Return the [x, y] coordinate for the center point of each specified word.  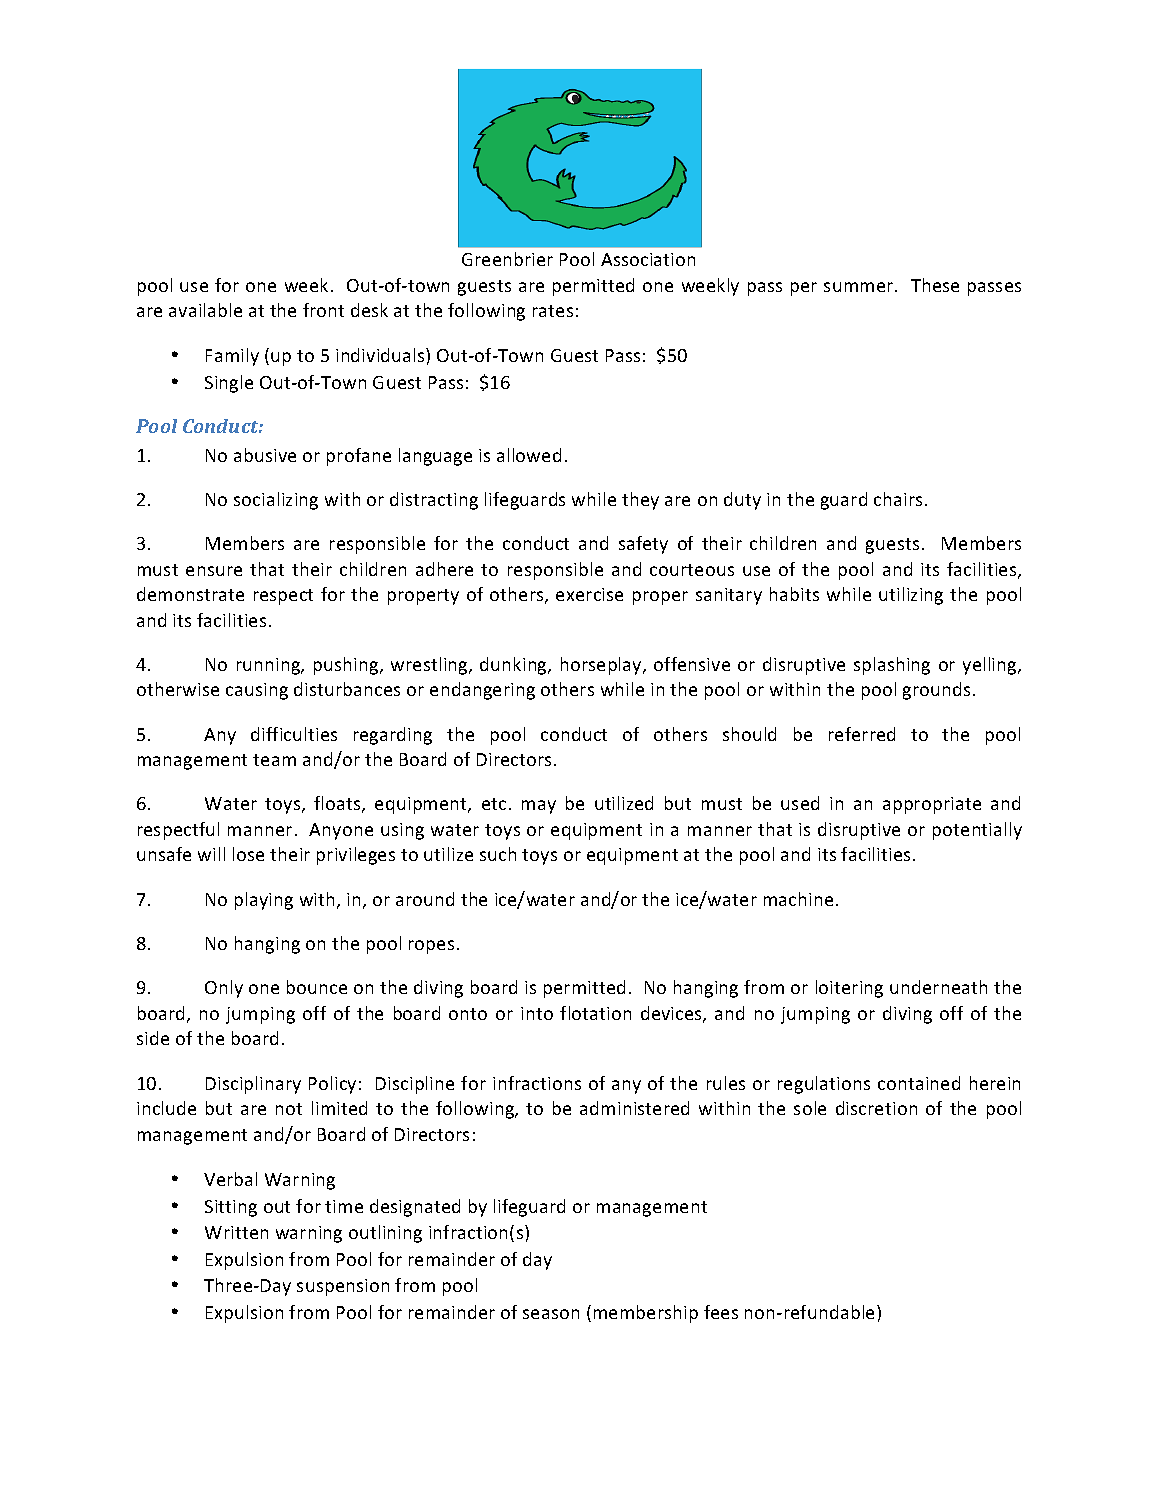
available [205, 310]
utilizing [911, 596]
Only [224, 989]
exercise [589, 594]
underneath [938, 987]
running [270, 666]
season [551, 1314]
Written [236, 1232]
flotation [595, 1013]
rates [553, 311]
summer [860, 287]
